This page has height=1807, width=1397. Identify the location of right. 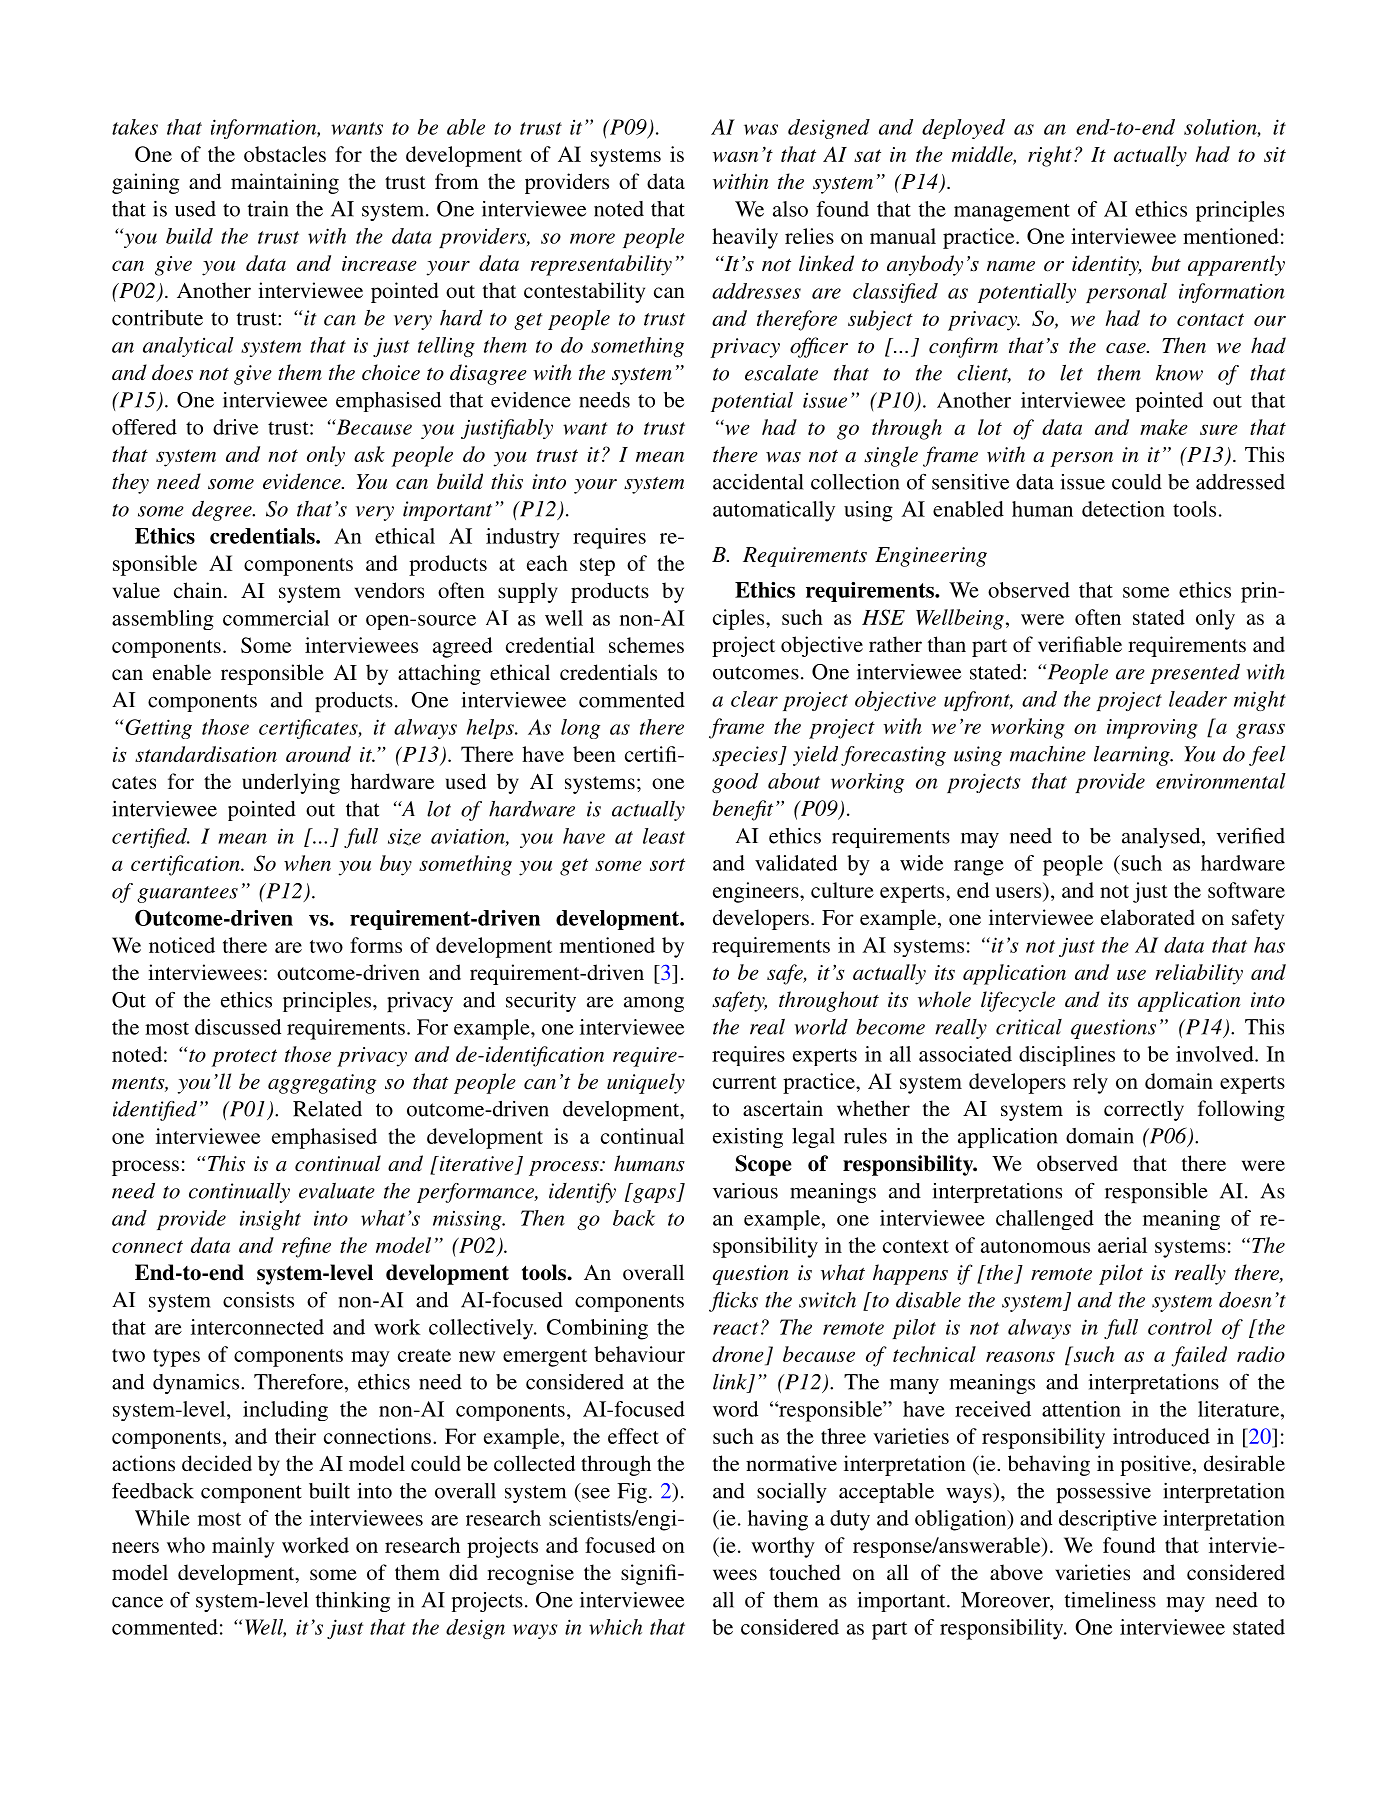
(1050, 156).
